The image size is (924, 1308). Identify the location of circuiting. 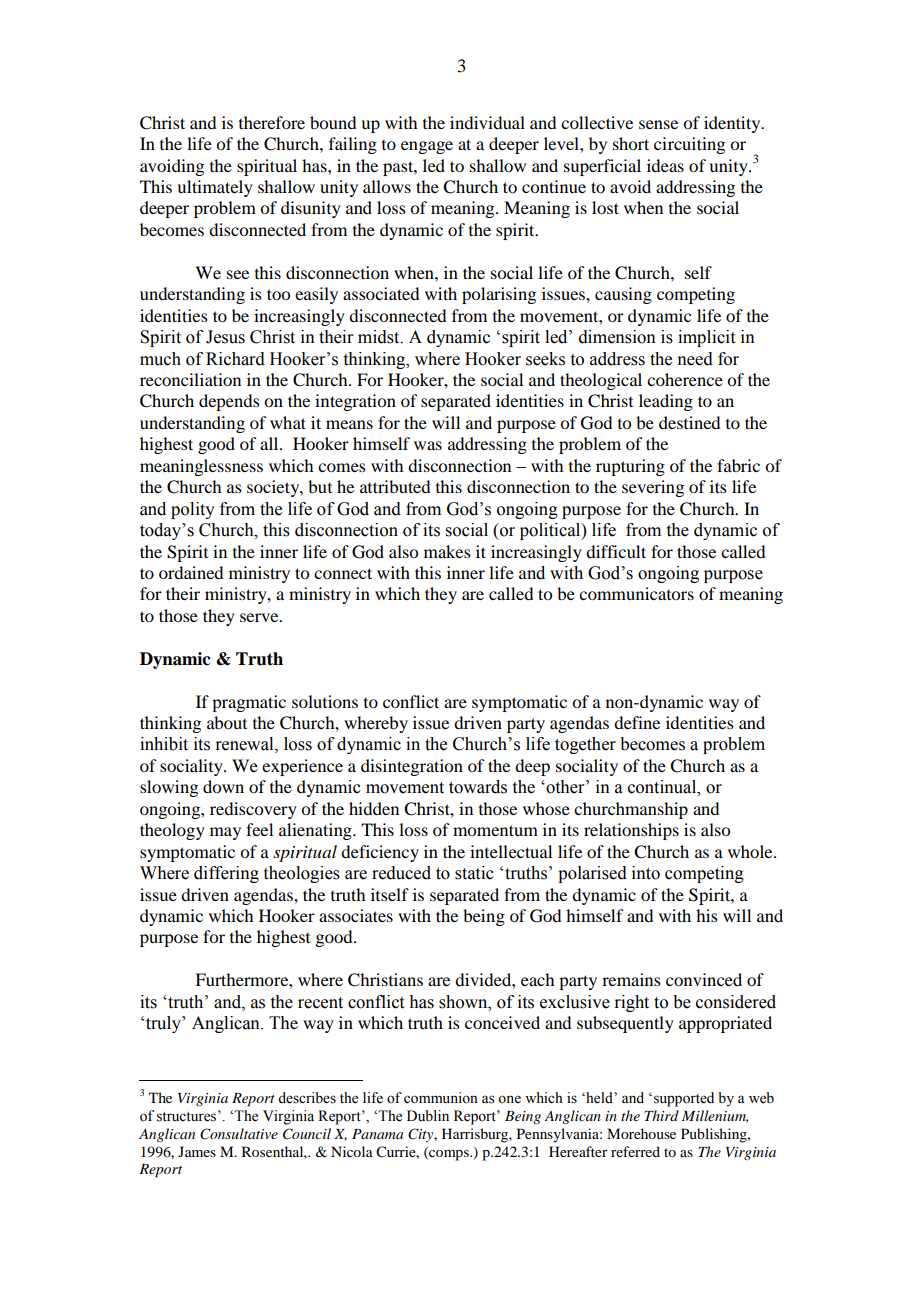
(689, 145).
